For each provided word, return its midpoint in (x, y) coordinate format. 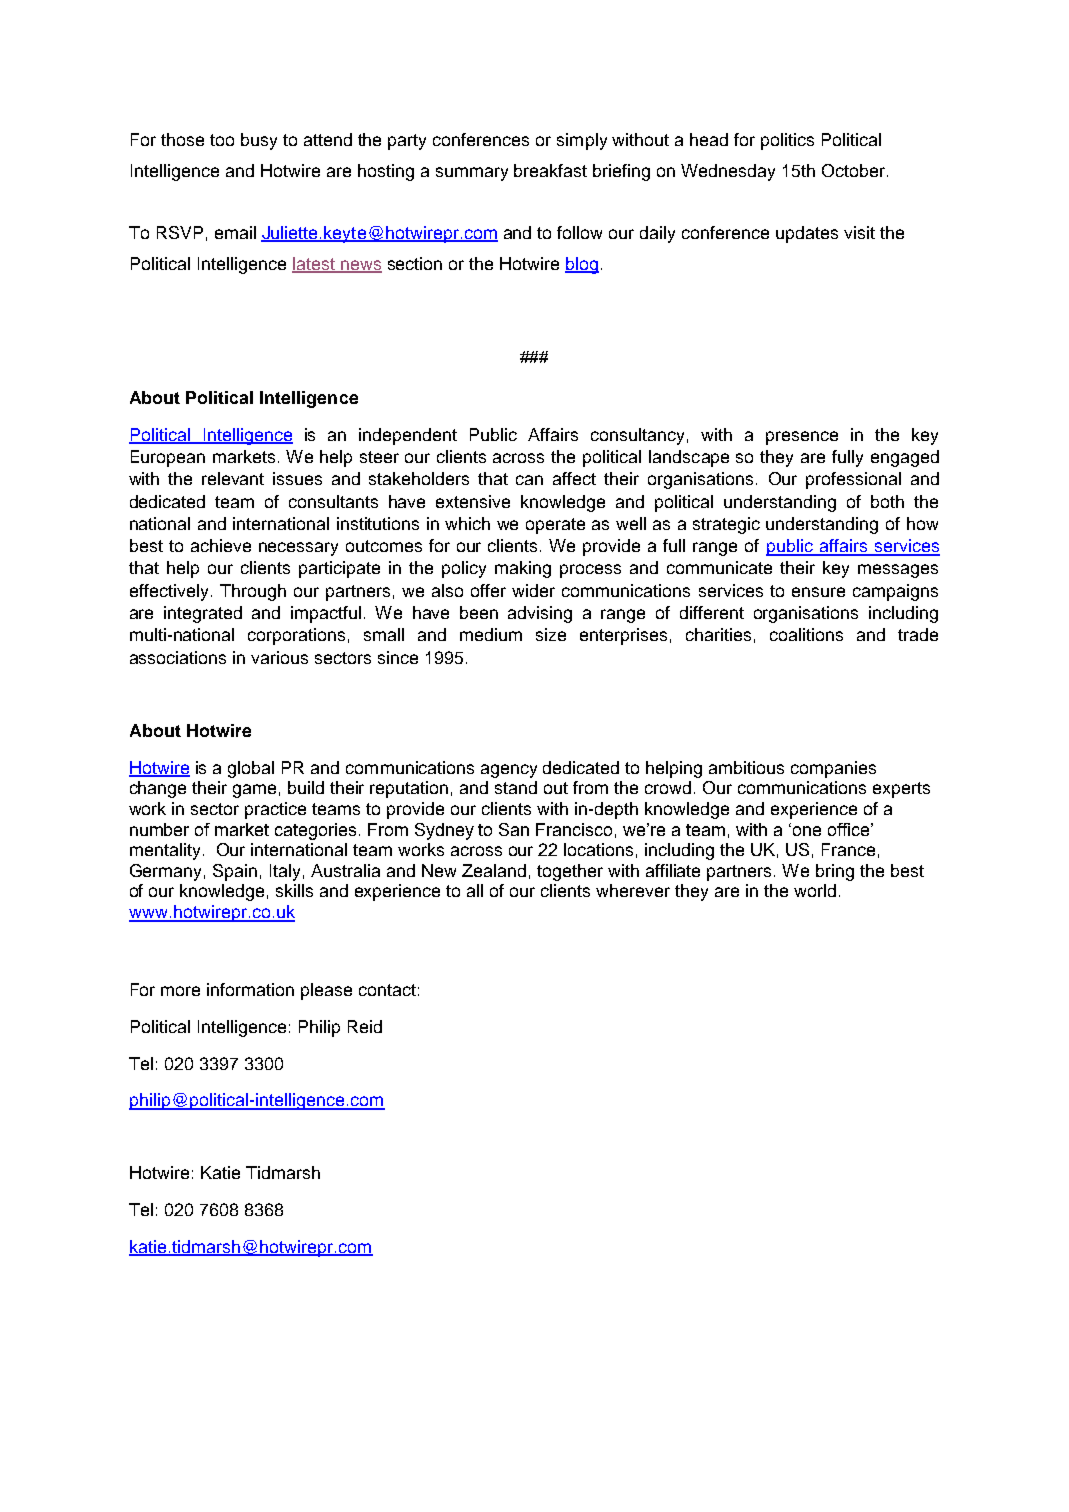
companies (833, 769)
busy (259, 141)
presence (802, 438)
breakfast (550, 170)
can (529, 480)
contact (387, 990)
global (251, 769)
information (250, 989)
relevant (233, 478)
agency (509, 771)
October (853, 170)
